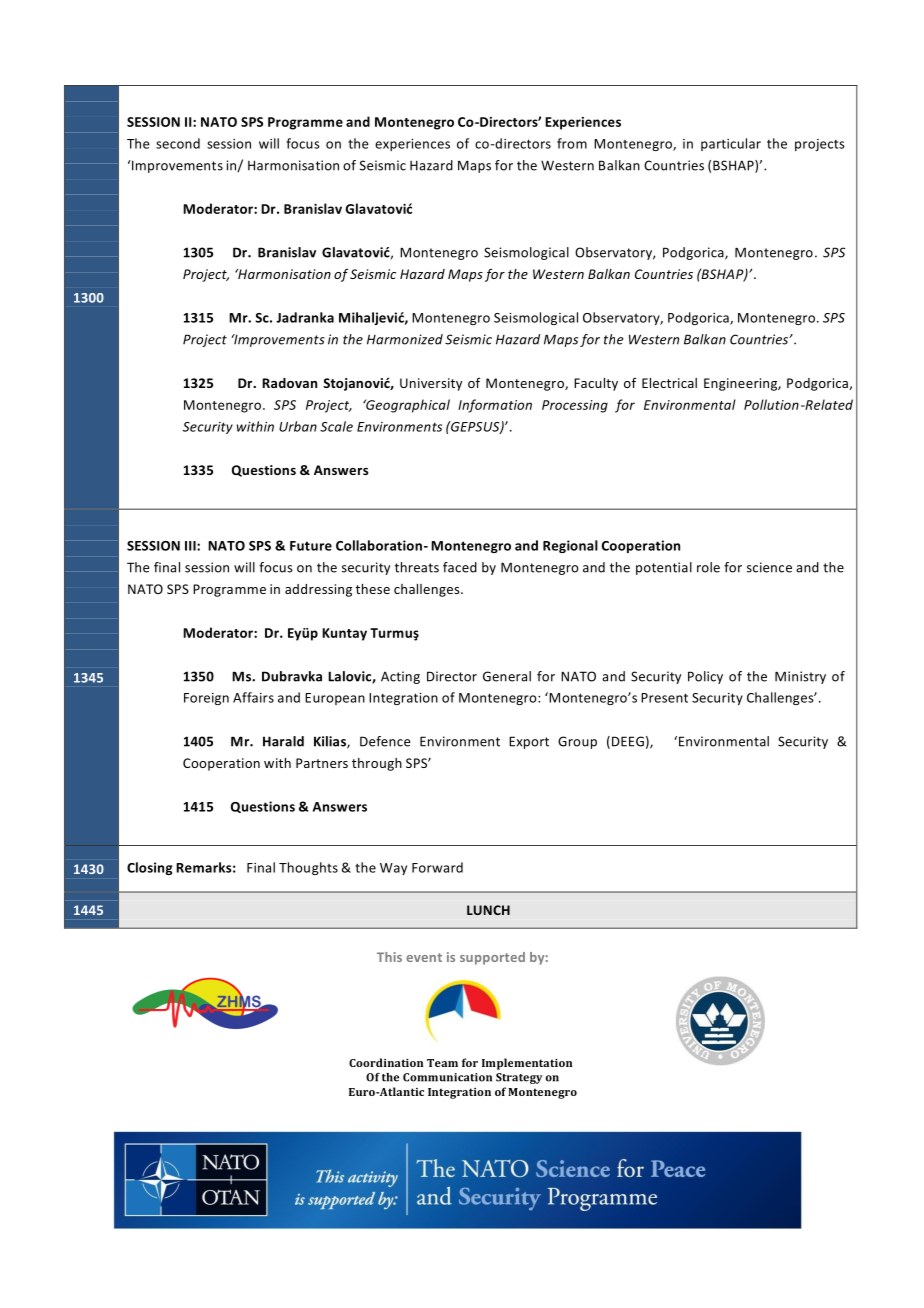 The image size is (924, 1308). I want to click on Implementation, so click(527, 1064).
